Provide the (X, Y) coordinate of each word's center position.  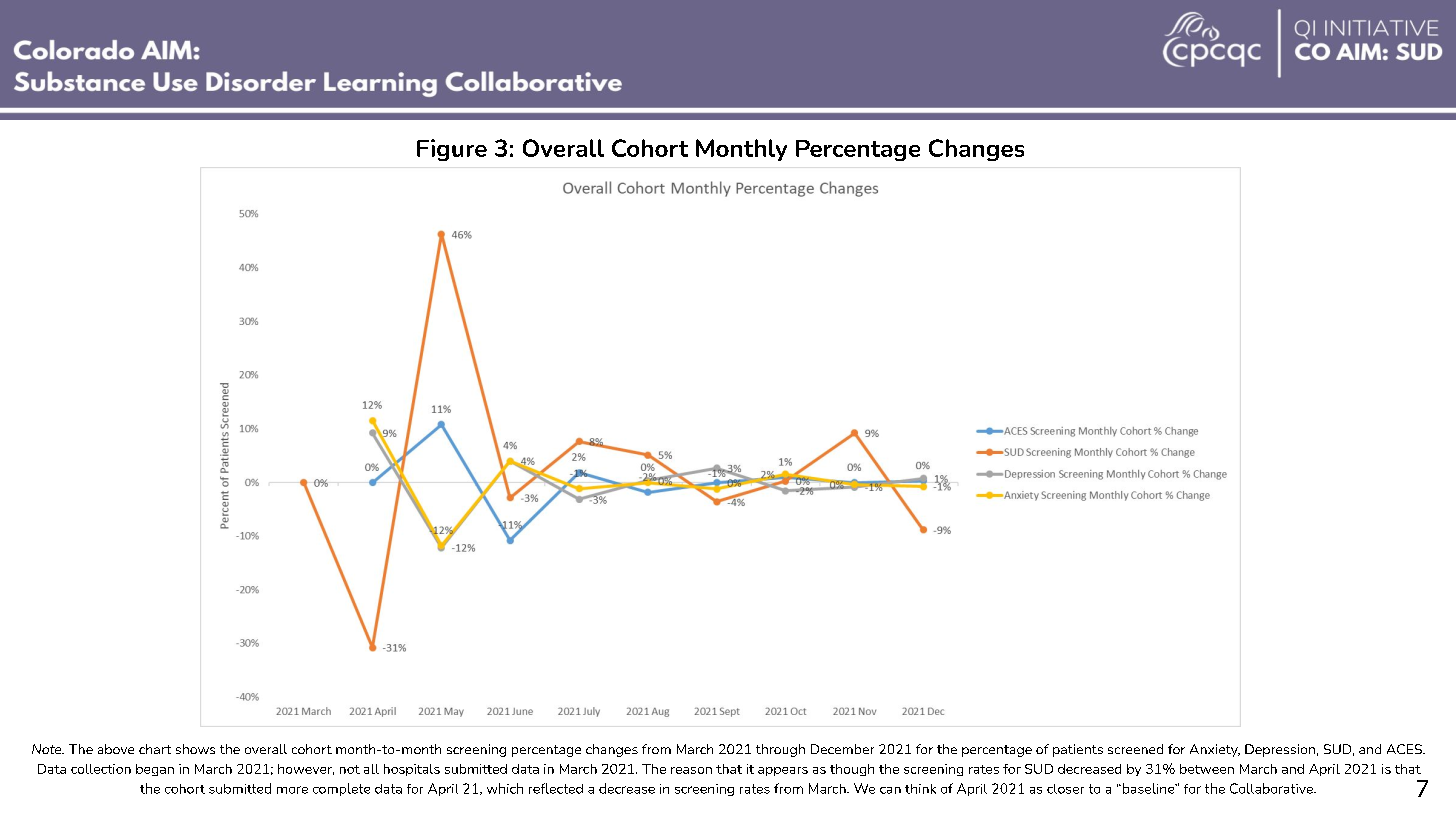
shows (195, 749)
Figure (452, 150)
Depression (1280, 750)
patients (1078, 750)
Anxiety (1215, 750)
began (155, 770)
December (842, 749)
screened (1135, 749)
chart (155, 749)
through (780, 750)
